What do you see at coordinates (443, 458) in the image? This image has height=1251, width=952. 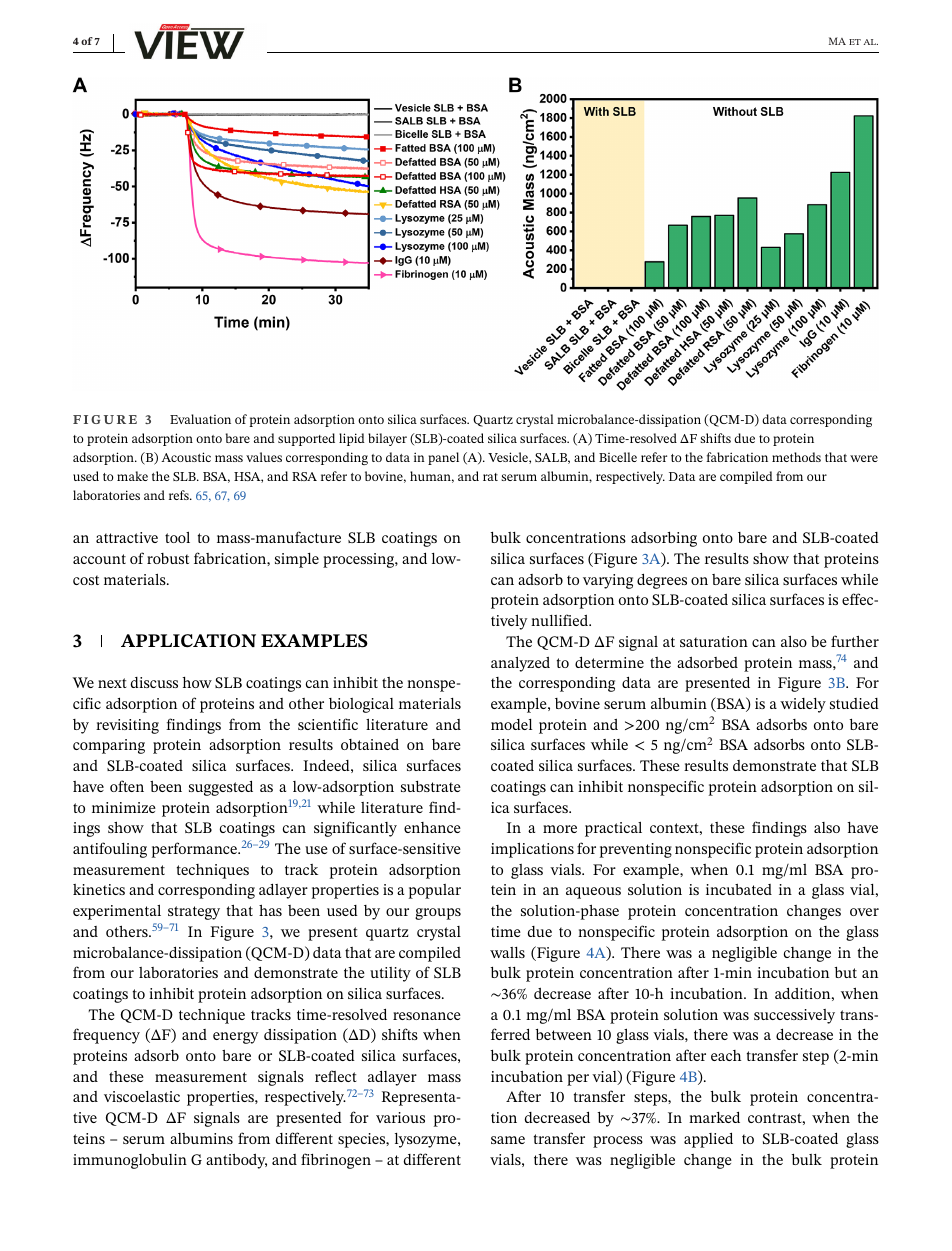 I see `panel` at bounding box center [443, 458].
